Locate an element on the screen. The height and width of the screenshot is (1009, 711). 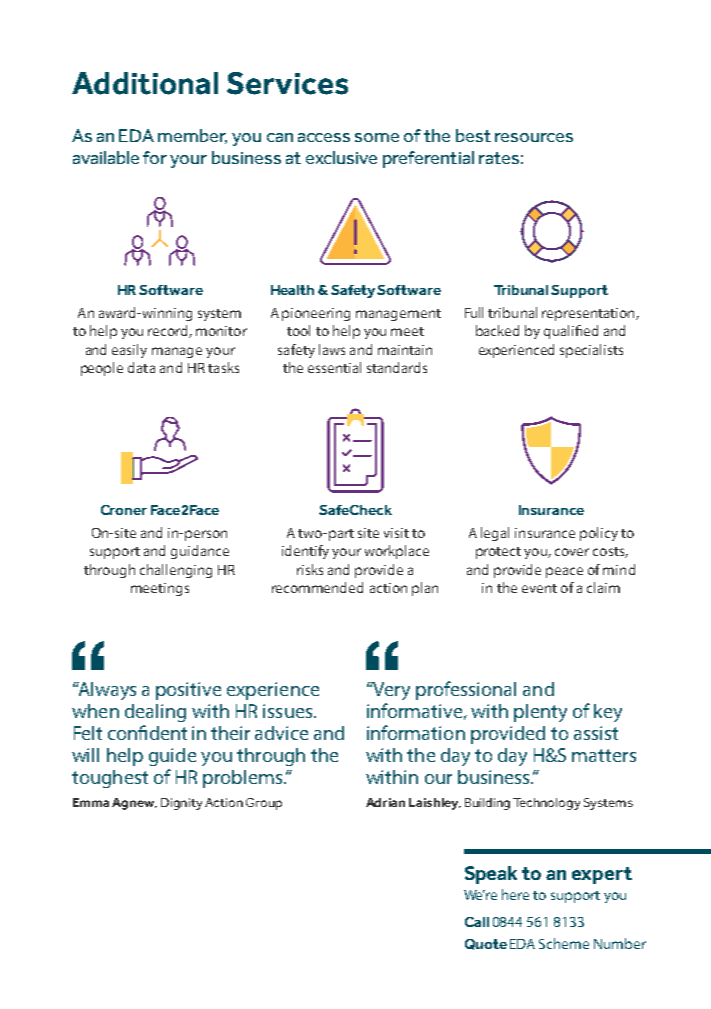
resources is located at coordinates (534, 137).
